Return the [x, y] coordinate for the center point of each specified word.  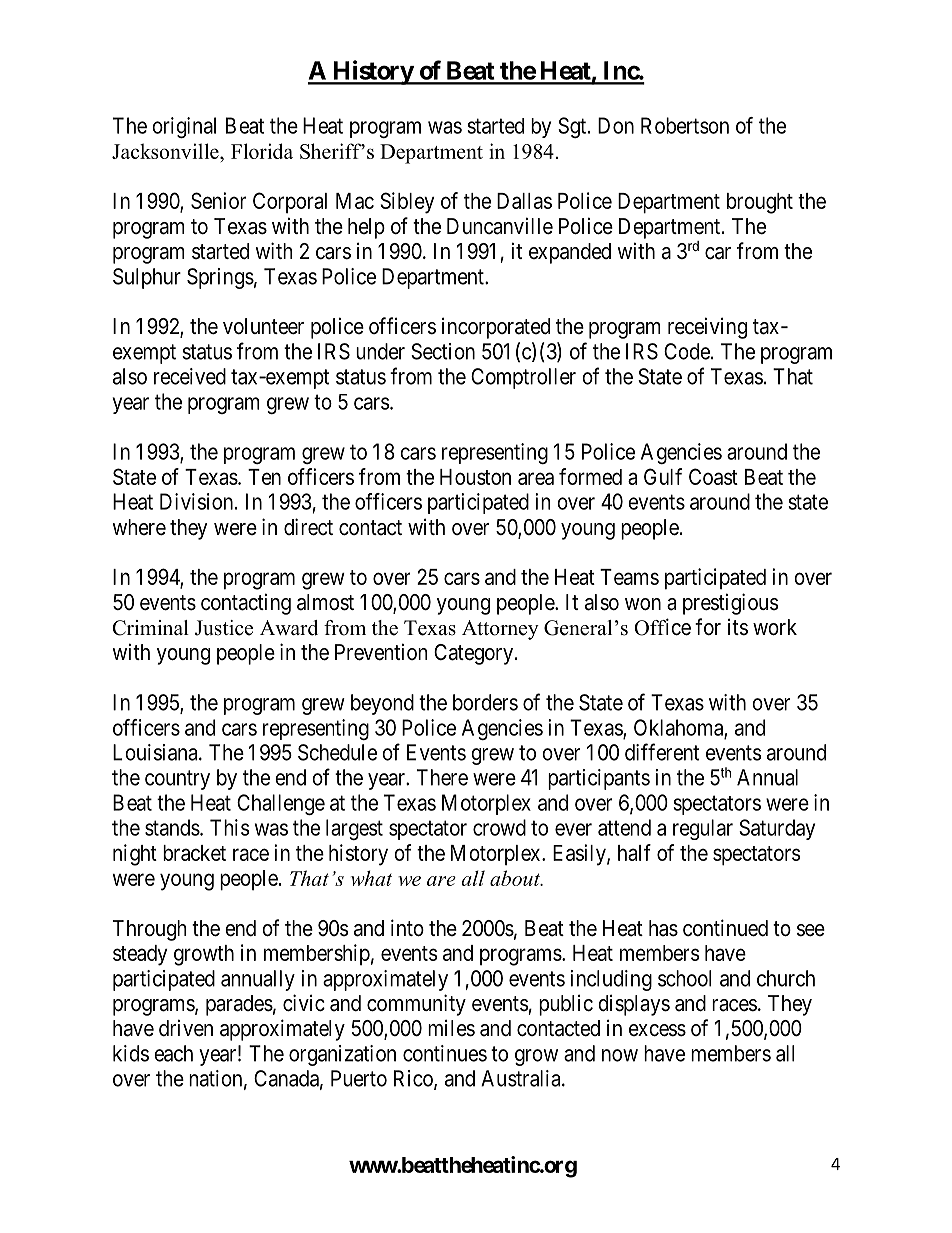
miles [451, 1028]
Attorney [500, 630]
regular [703, 829]
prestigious [731, 604]
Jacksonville [166, 151]
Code [687, 351]
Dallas [524, 201]
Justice [224, 628]
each [173, 1053]
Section [443, 351]
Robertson [685, 125]
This [229, 827]
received [190, 376]
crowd [499, 827]
